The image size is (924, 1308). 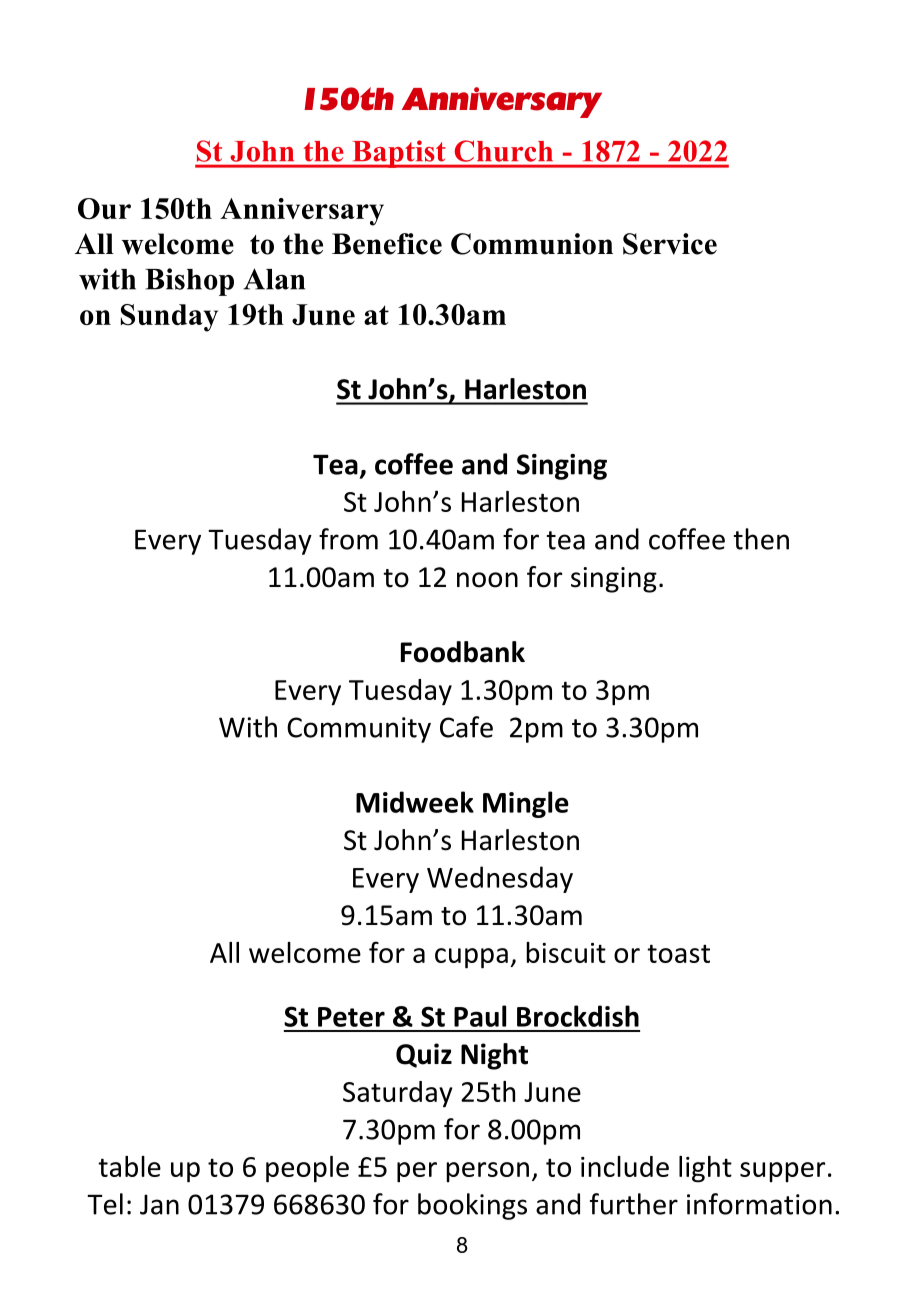 I want to click on Our, so click(x=104, y=208).
